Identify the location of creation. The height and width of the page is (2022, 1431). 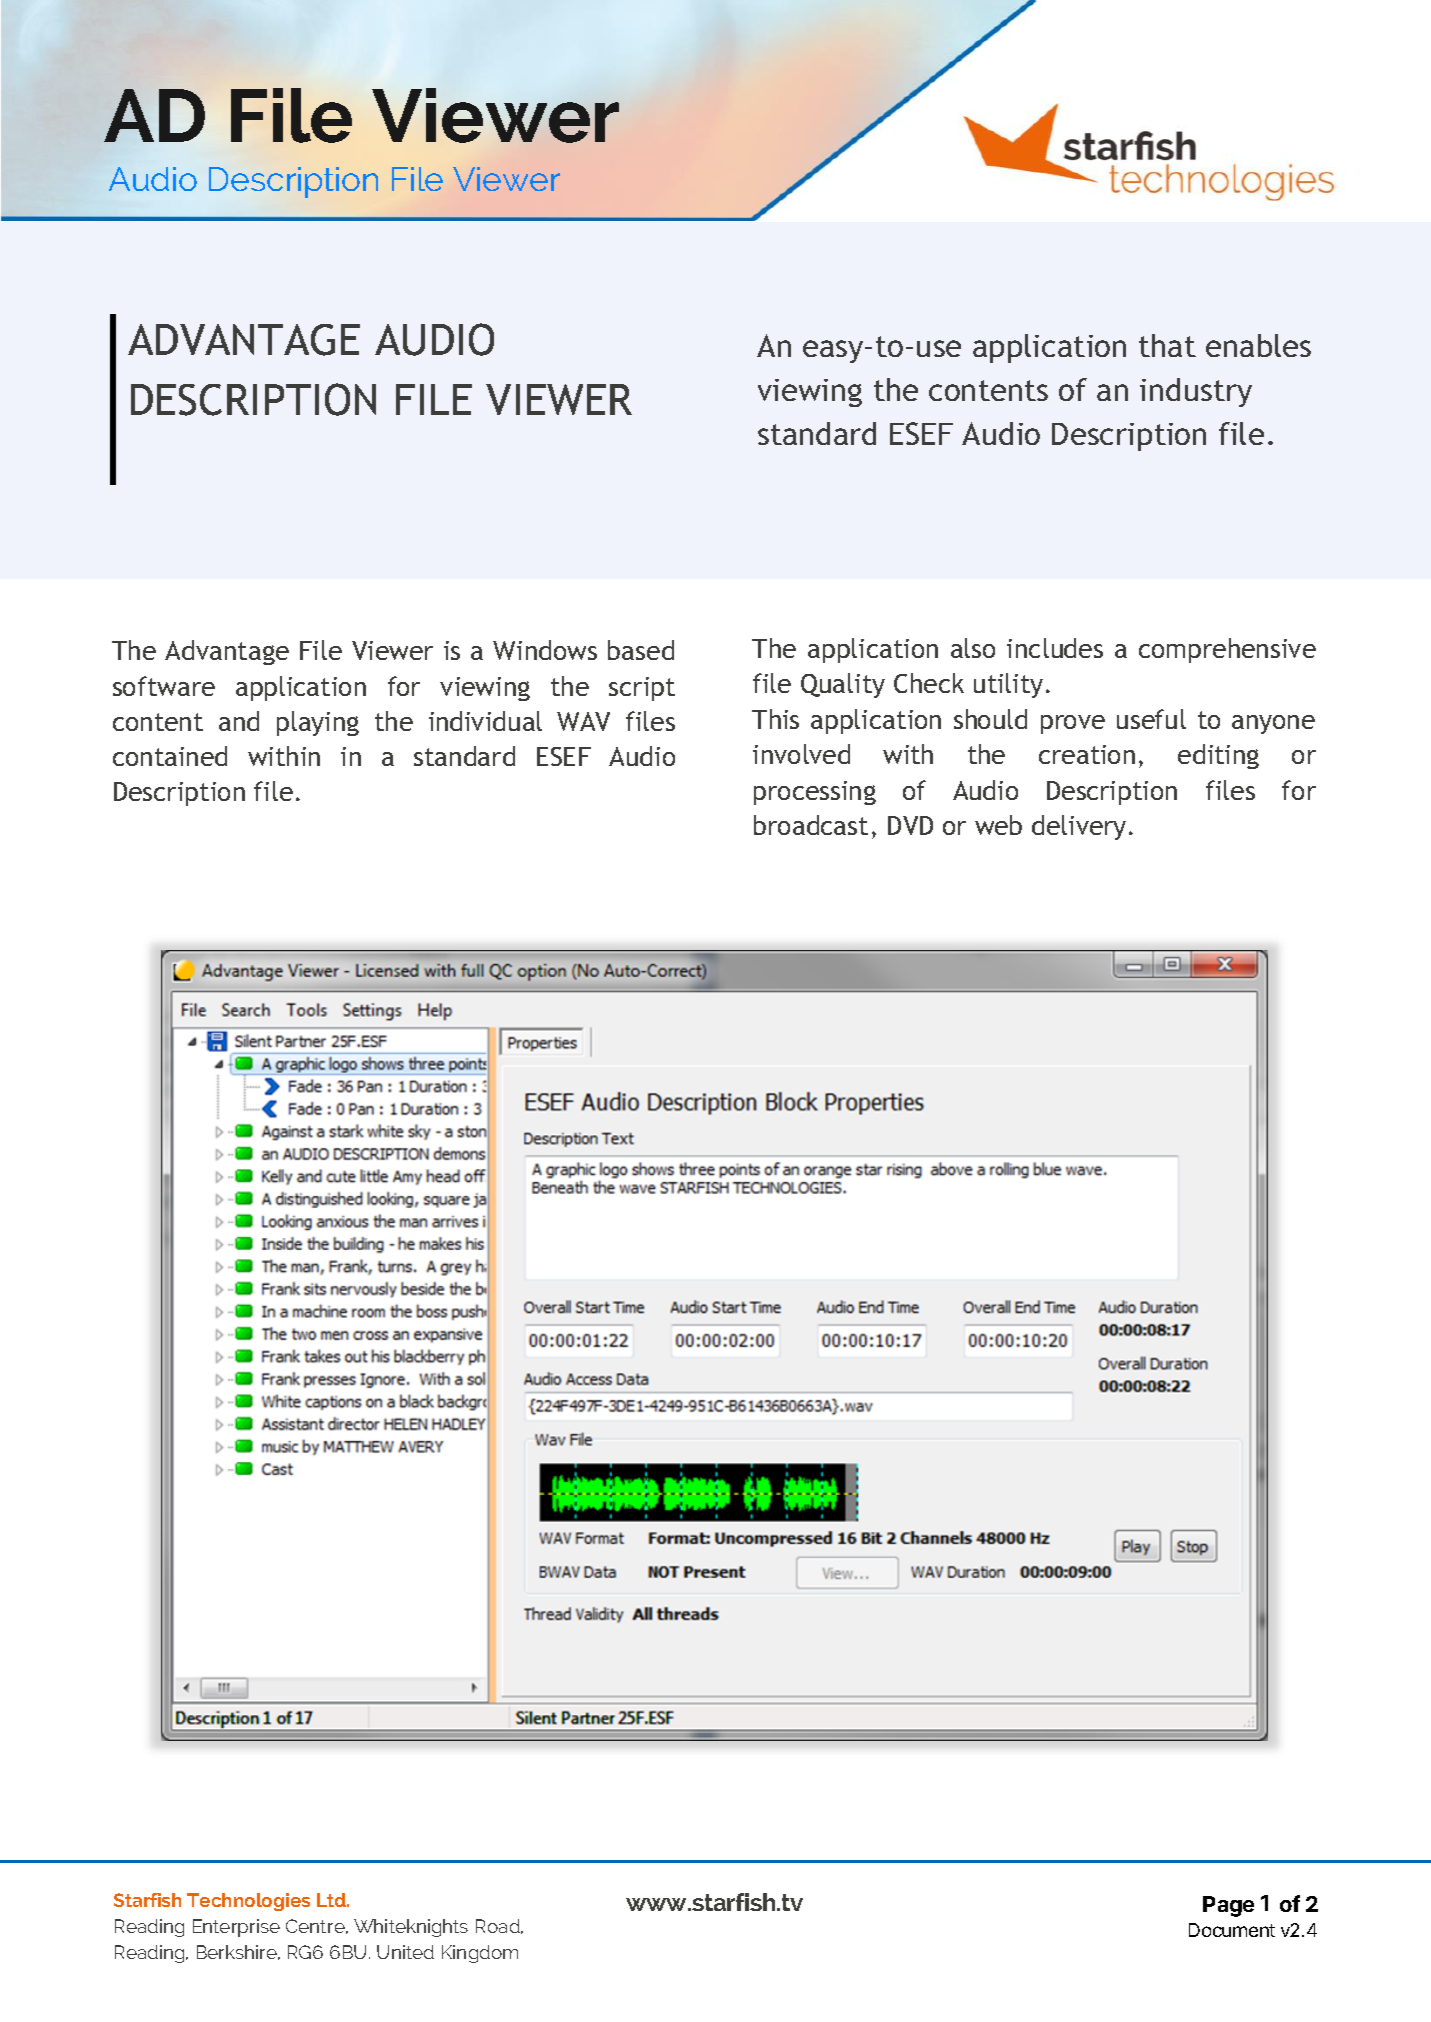
(1087, 754).
